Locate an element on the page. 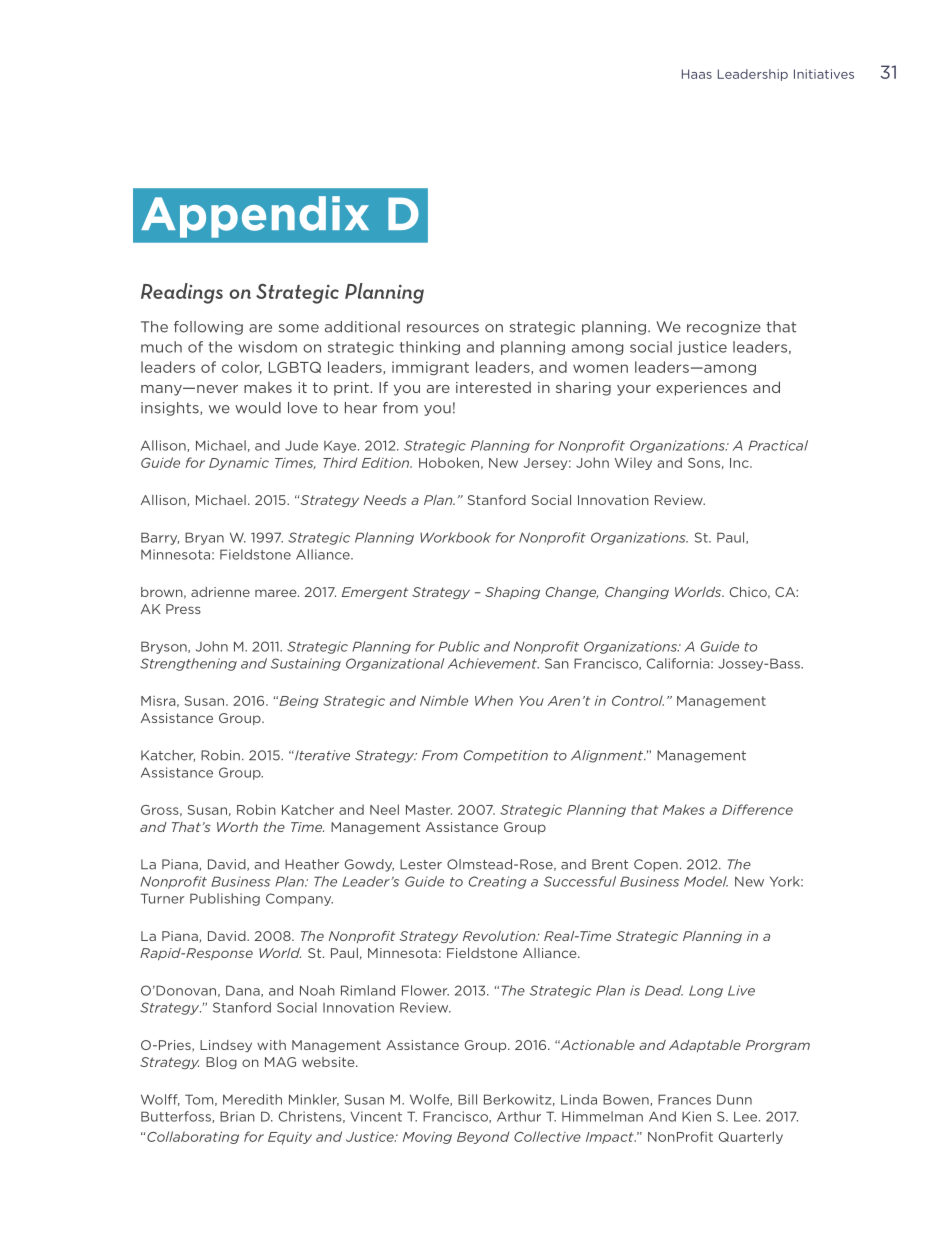  Practical is located at coordinates (778, 445).
